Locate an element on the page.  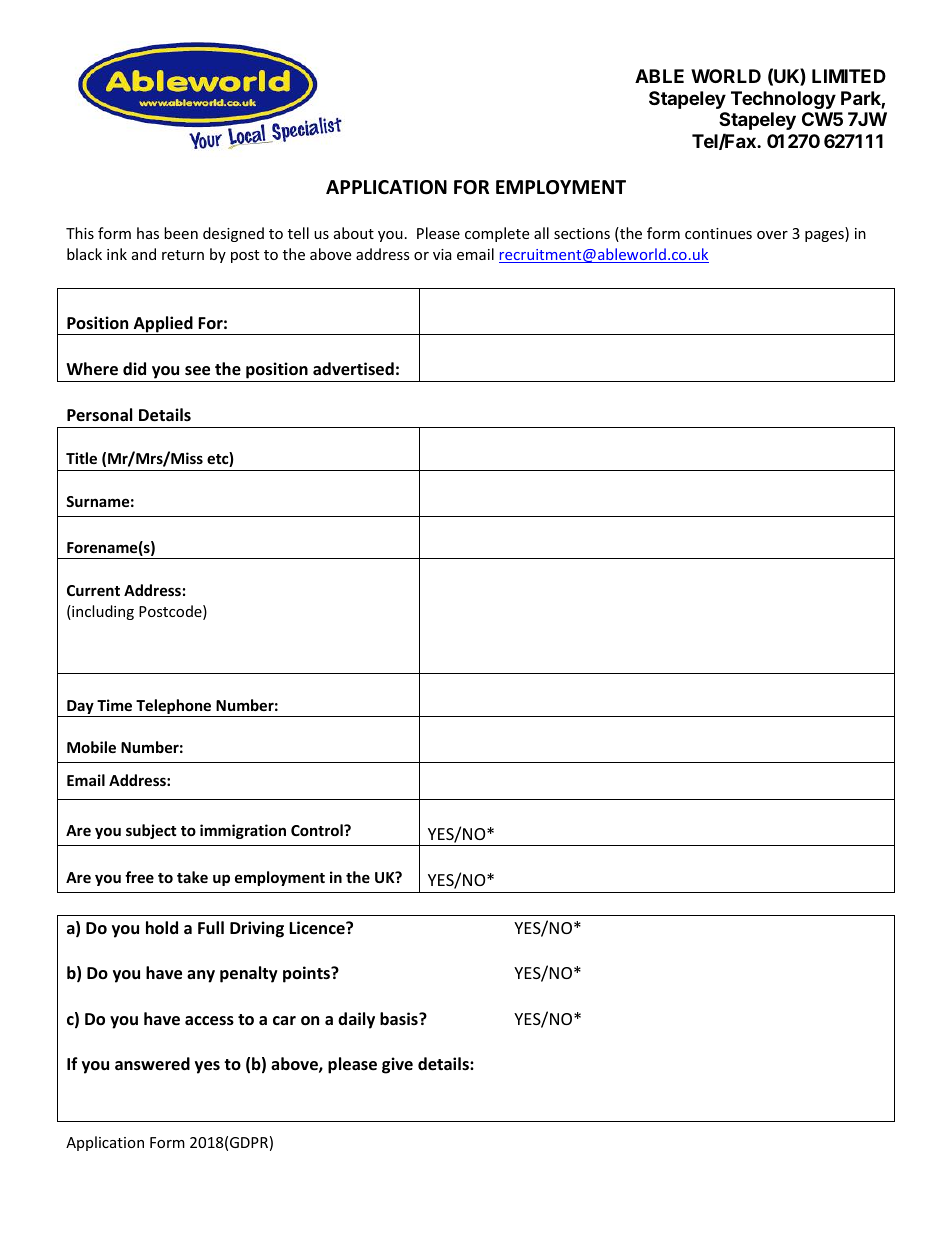
advertised is located at coordinates (353, 369).
